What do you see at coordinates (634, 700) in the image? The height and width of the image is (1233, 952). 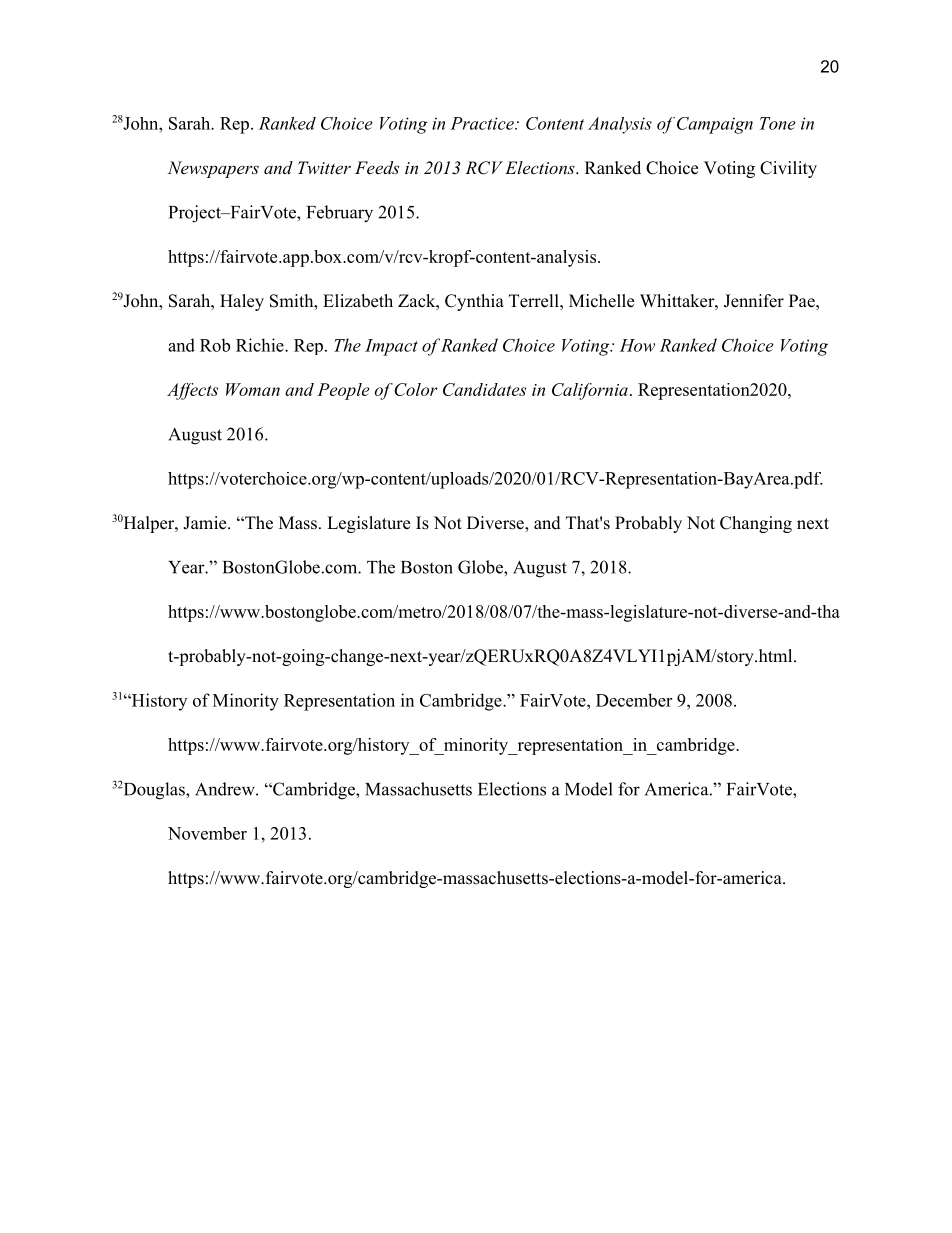 I see `December` at bounding box center [634, 700].
